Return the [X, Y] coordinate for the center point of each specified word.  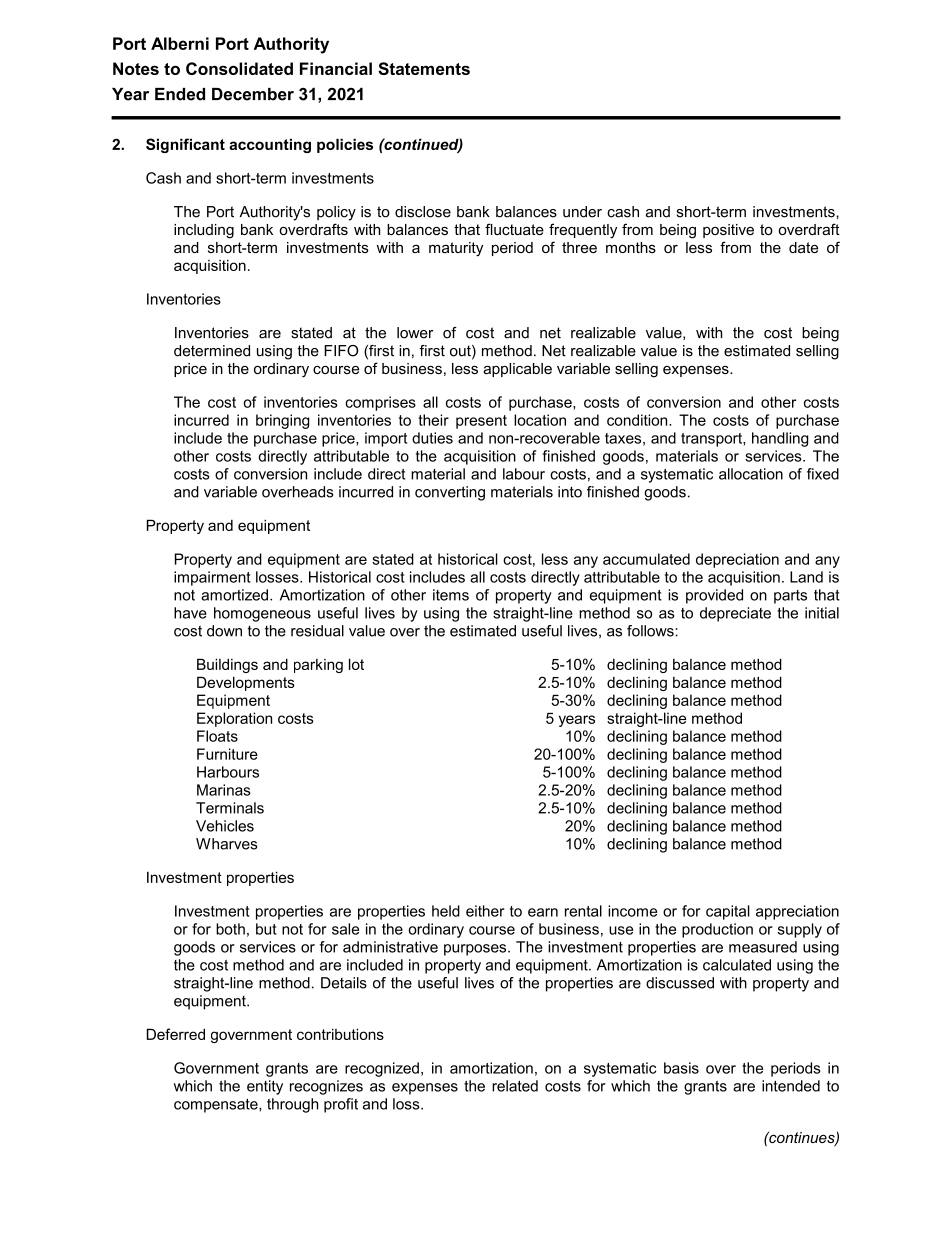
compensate [217, 1106]
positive [728, 231]
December [253, 94]
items [451, 595]
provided [714, 596]
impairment [212, 578]
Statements [424, 68]
